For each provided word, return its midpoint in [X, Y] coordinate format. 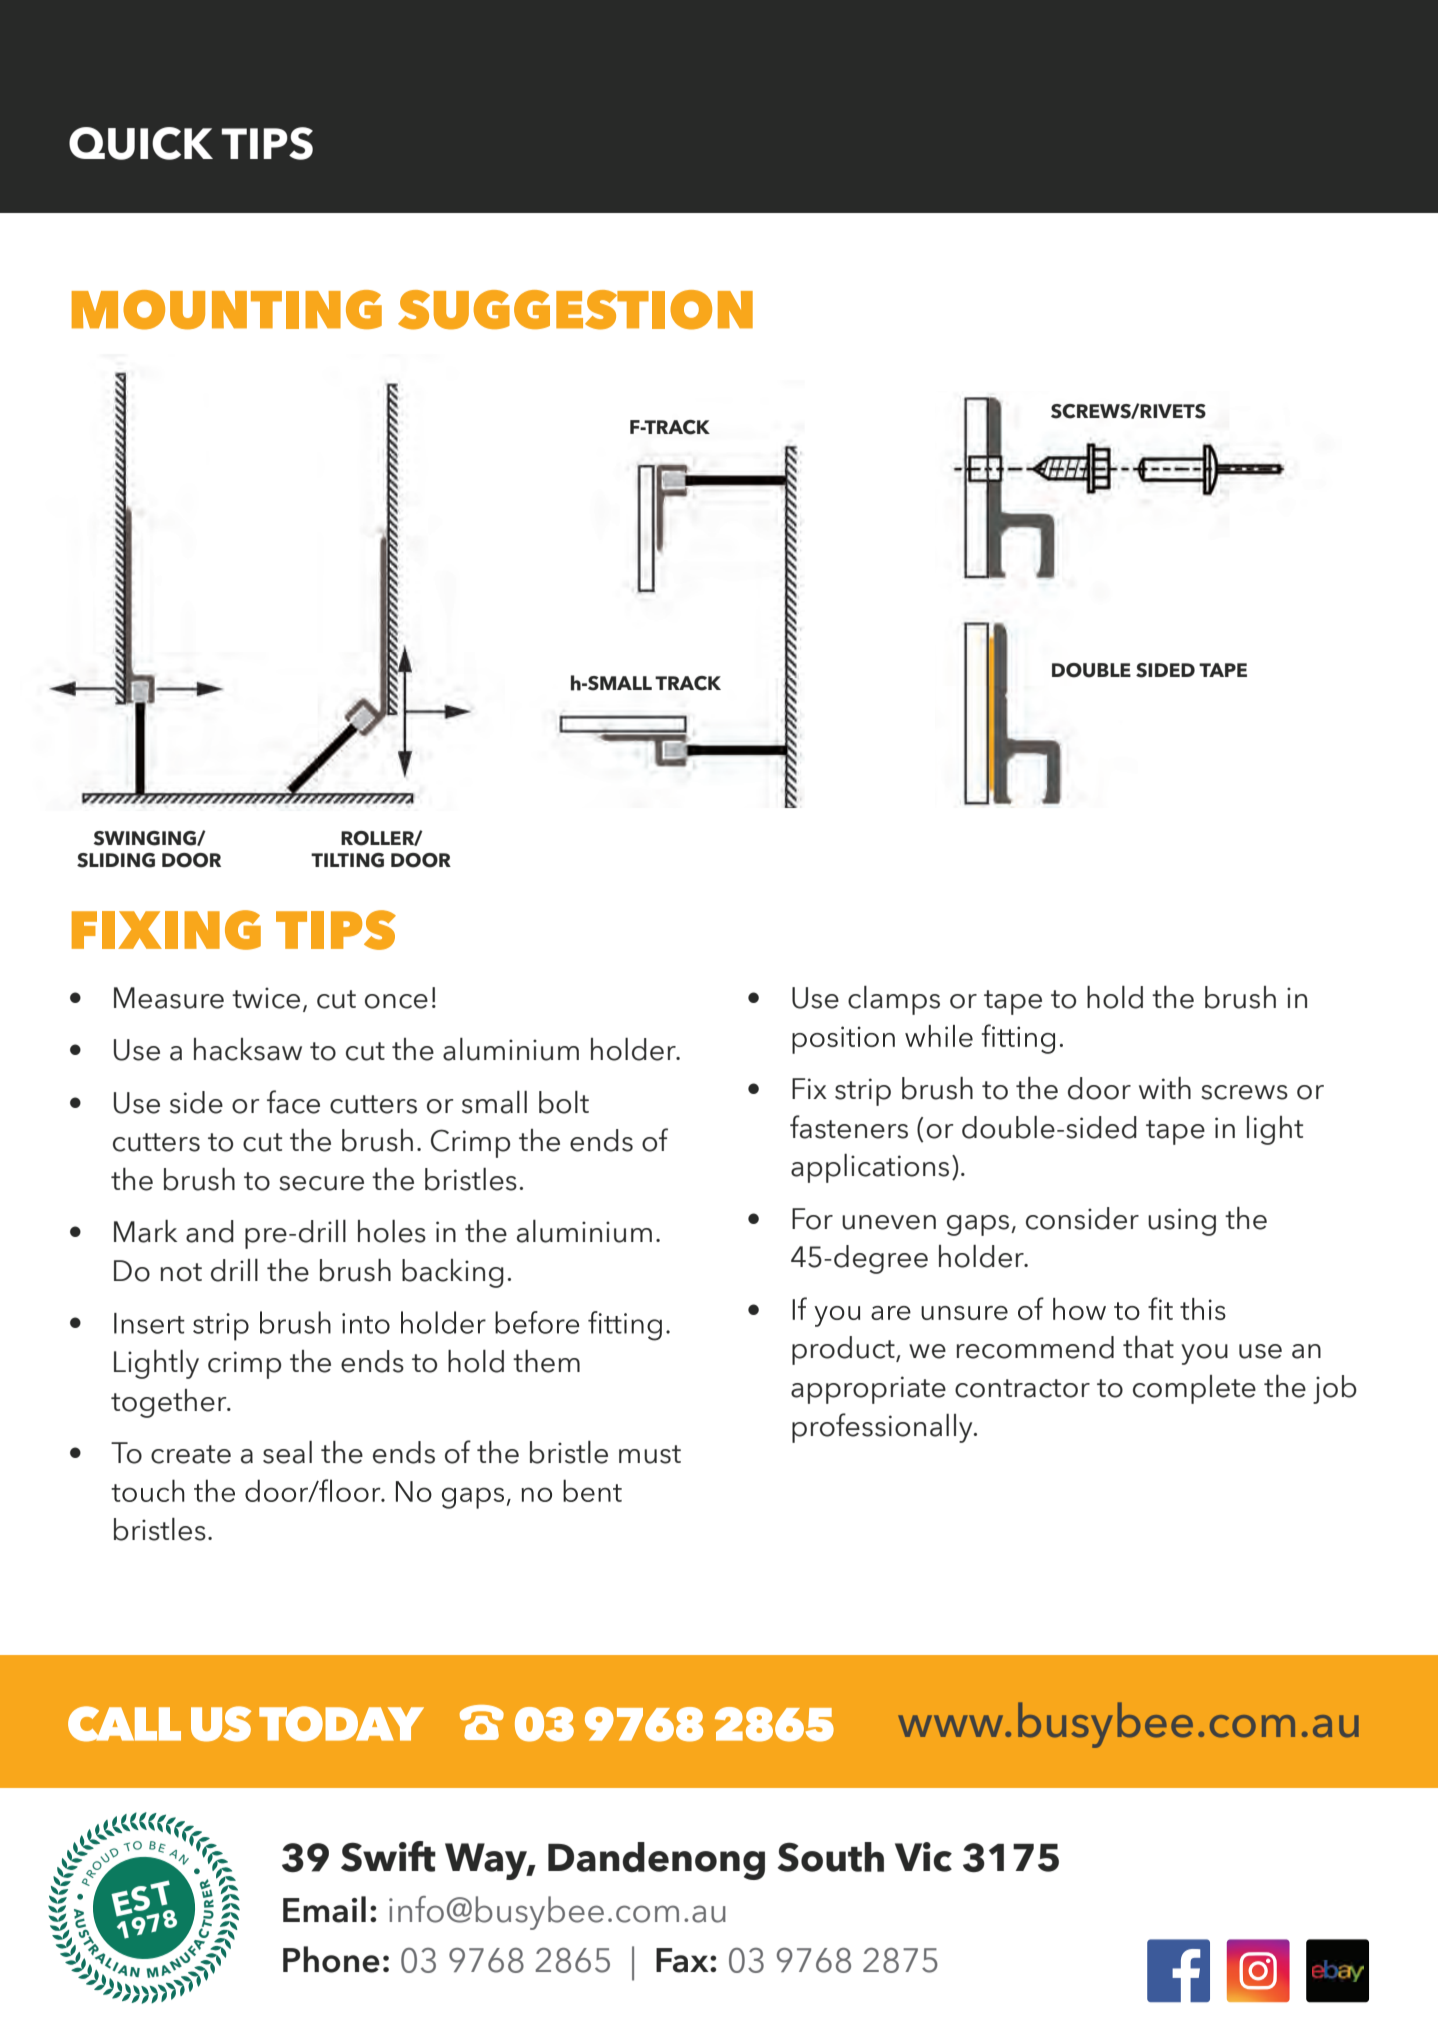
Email [324, 1909]
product [844, 1350]
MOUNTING [227, 310]
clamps [894, 1000]
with [1165, 1088]
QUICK [141, 143]
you [1204, 1354]
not [181, 1272]
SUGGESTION [575, 310]
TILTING [347, 860]
